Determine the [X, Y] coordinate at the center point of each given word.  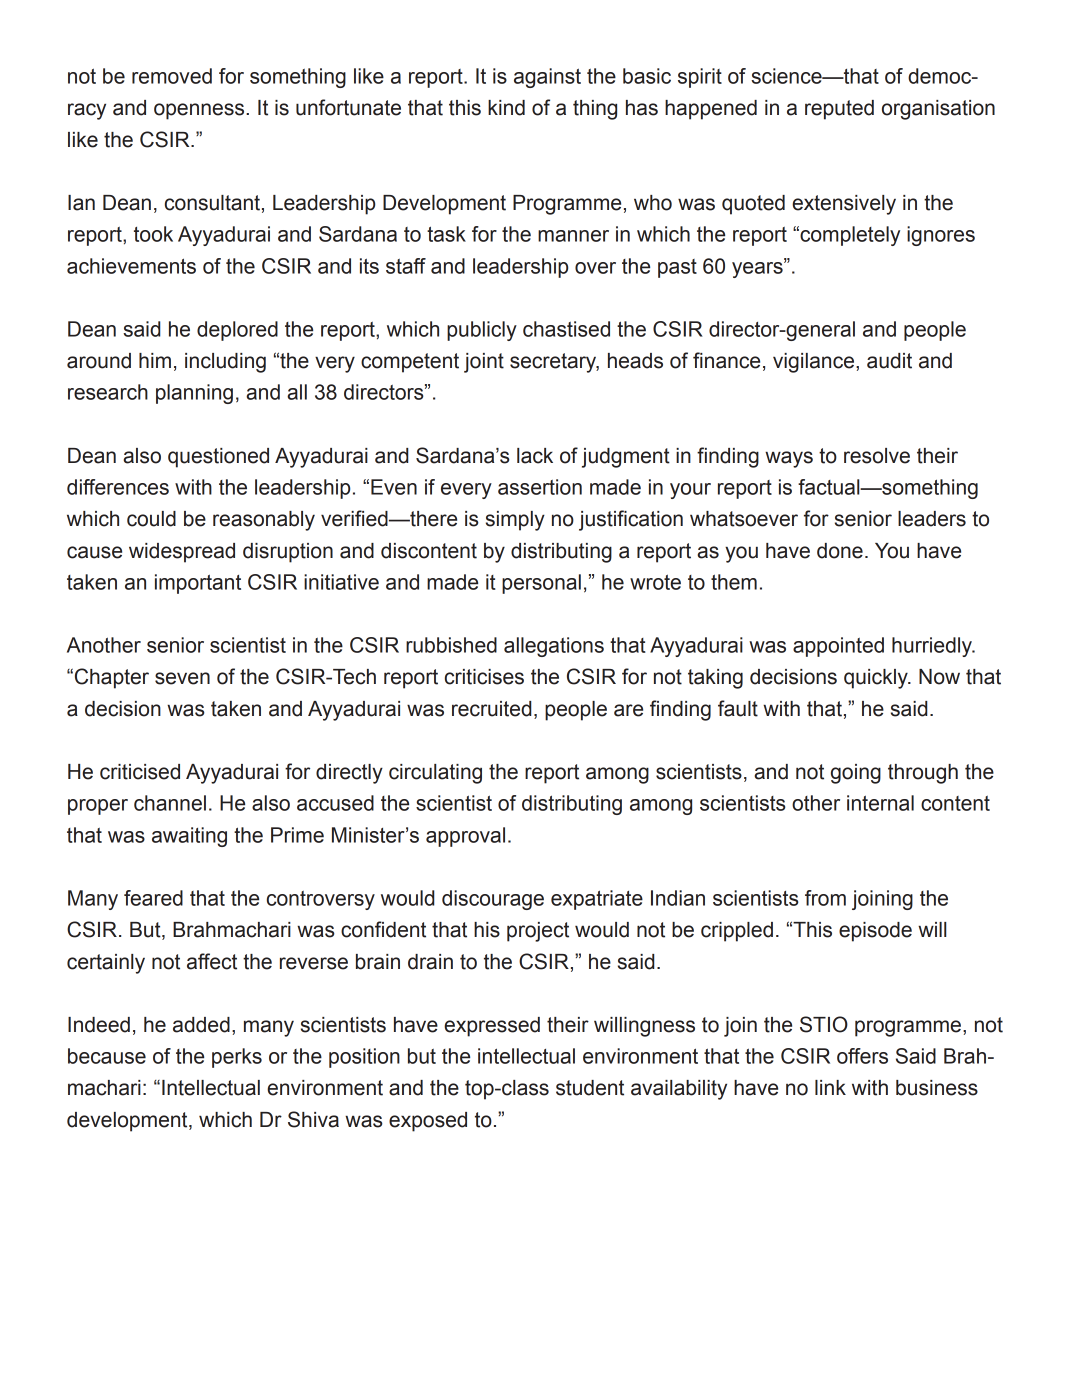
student [590, 1088]
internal [880, 803]
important [198, 584]
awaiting [189, 837]
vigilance [815, 363]
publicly [482, 331]
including [225, 363]
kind [506, 108]
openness [200, 111]
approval [465, 837]
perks [237, 1058]
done [840, 551]
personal [541, 584]
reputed [839, 110]
